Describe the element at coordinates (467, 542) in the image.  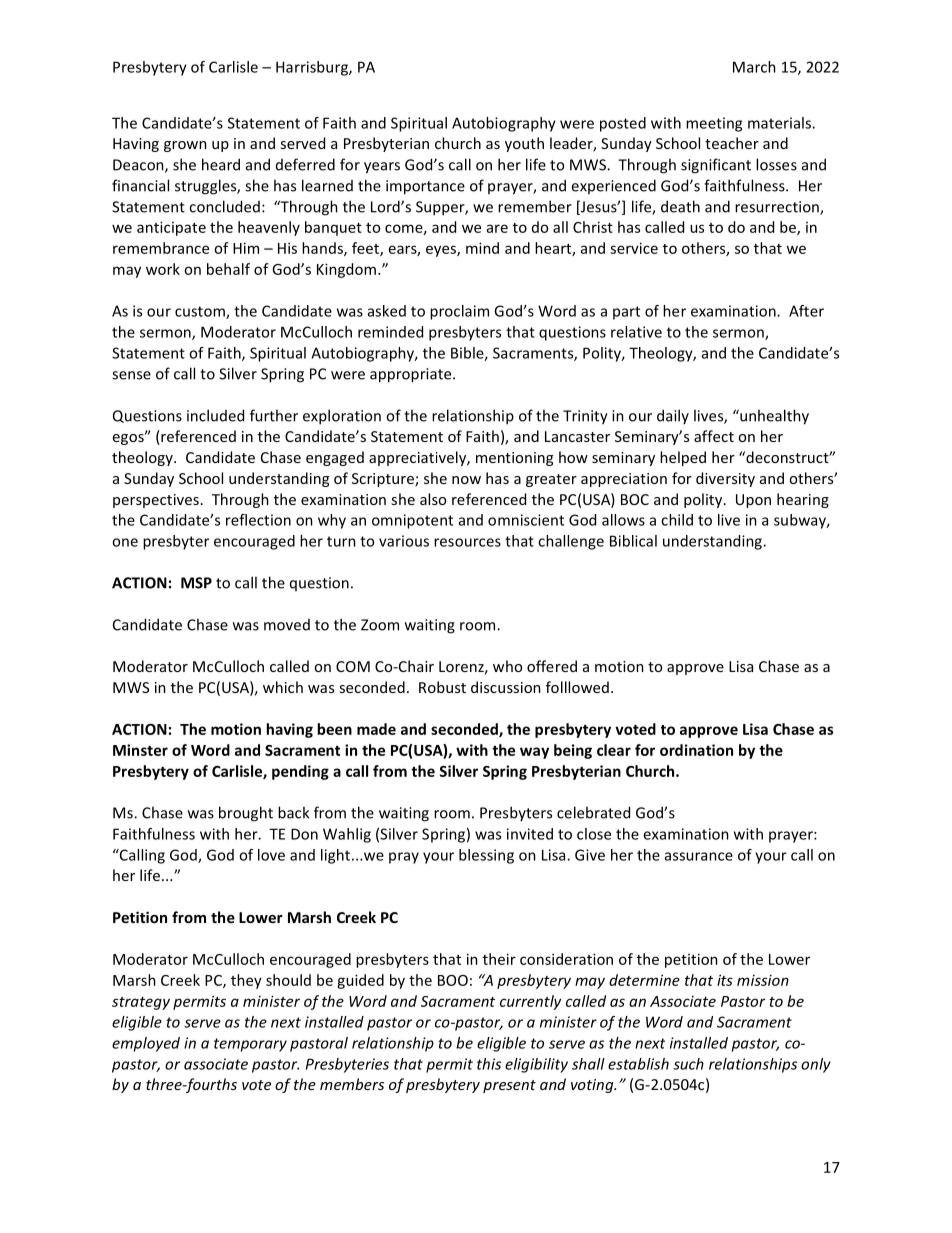
I see `resources` at that location.
